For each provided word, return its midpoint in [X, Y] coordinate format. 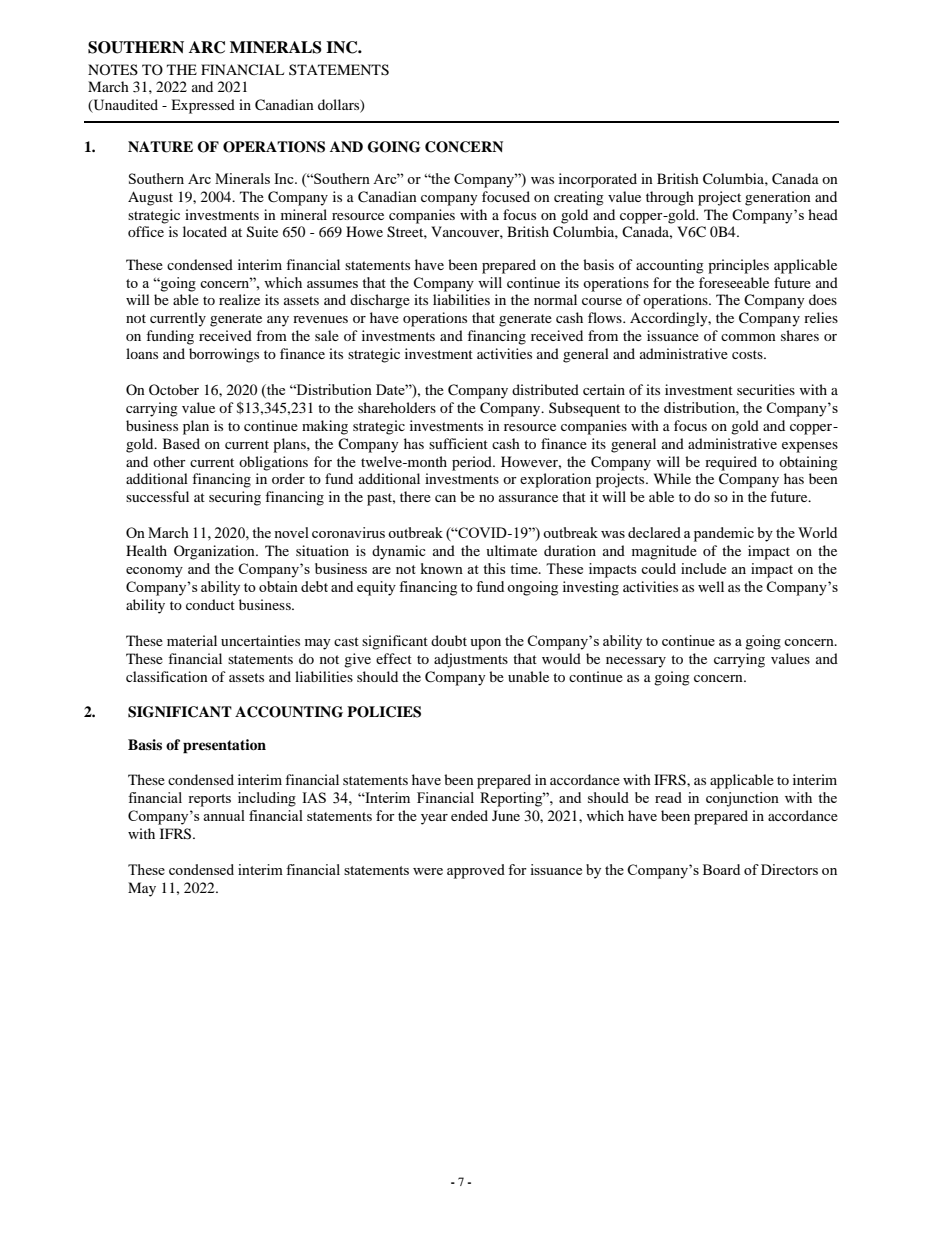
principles [738, 266]
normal [555, 299]
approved [476, 871]
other [169, 461]
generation [778, 198]
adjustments [471, 660]
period [473, 463]
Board [721, 869]
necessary [636, 662]
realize [239, 299]
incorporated [598, 180]
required [731, 463]
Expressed [203, 106]
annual [224, 815]
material [192, 640]
